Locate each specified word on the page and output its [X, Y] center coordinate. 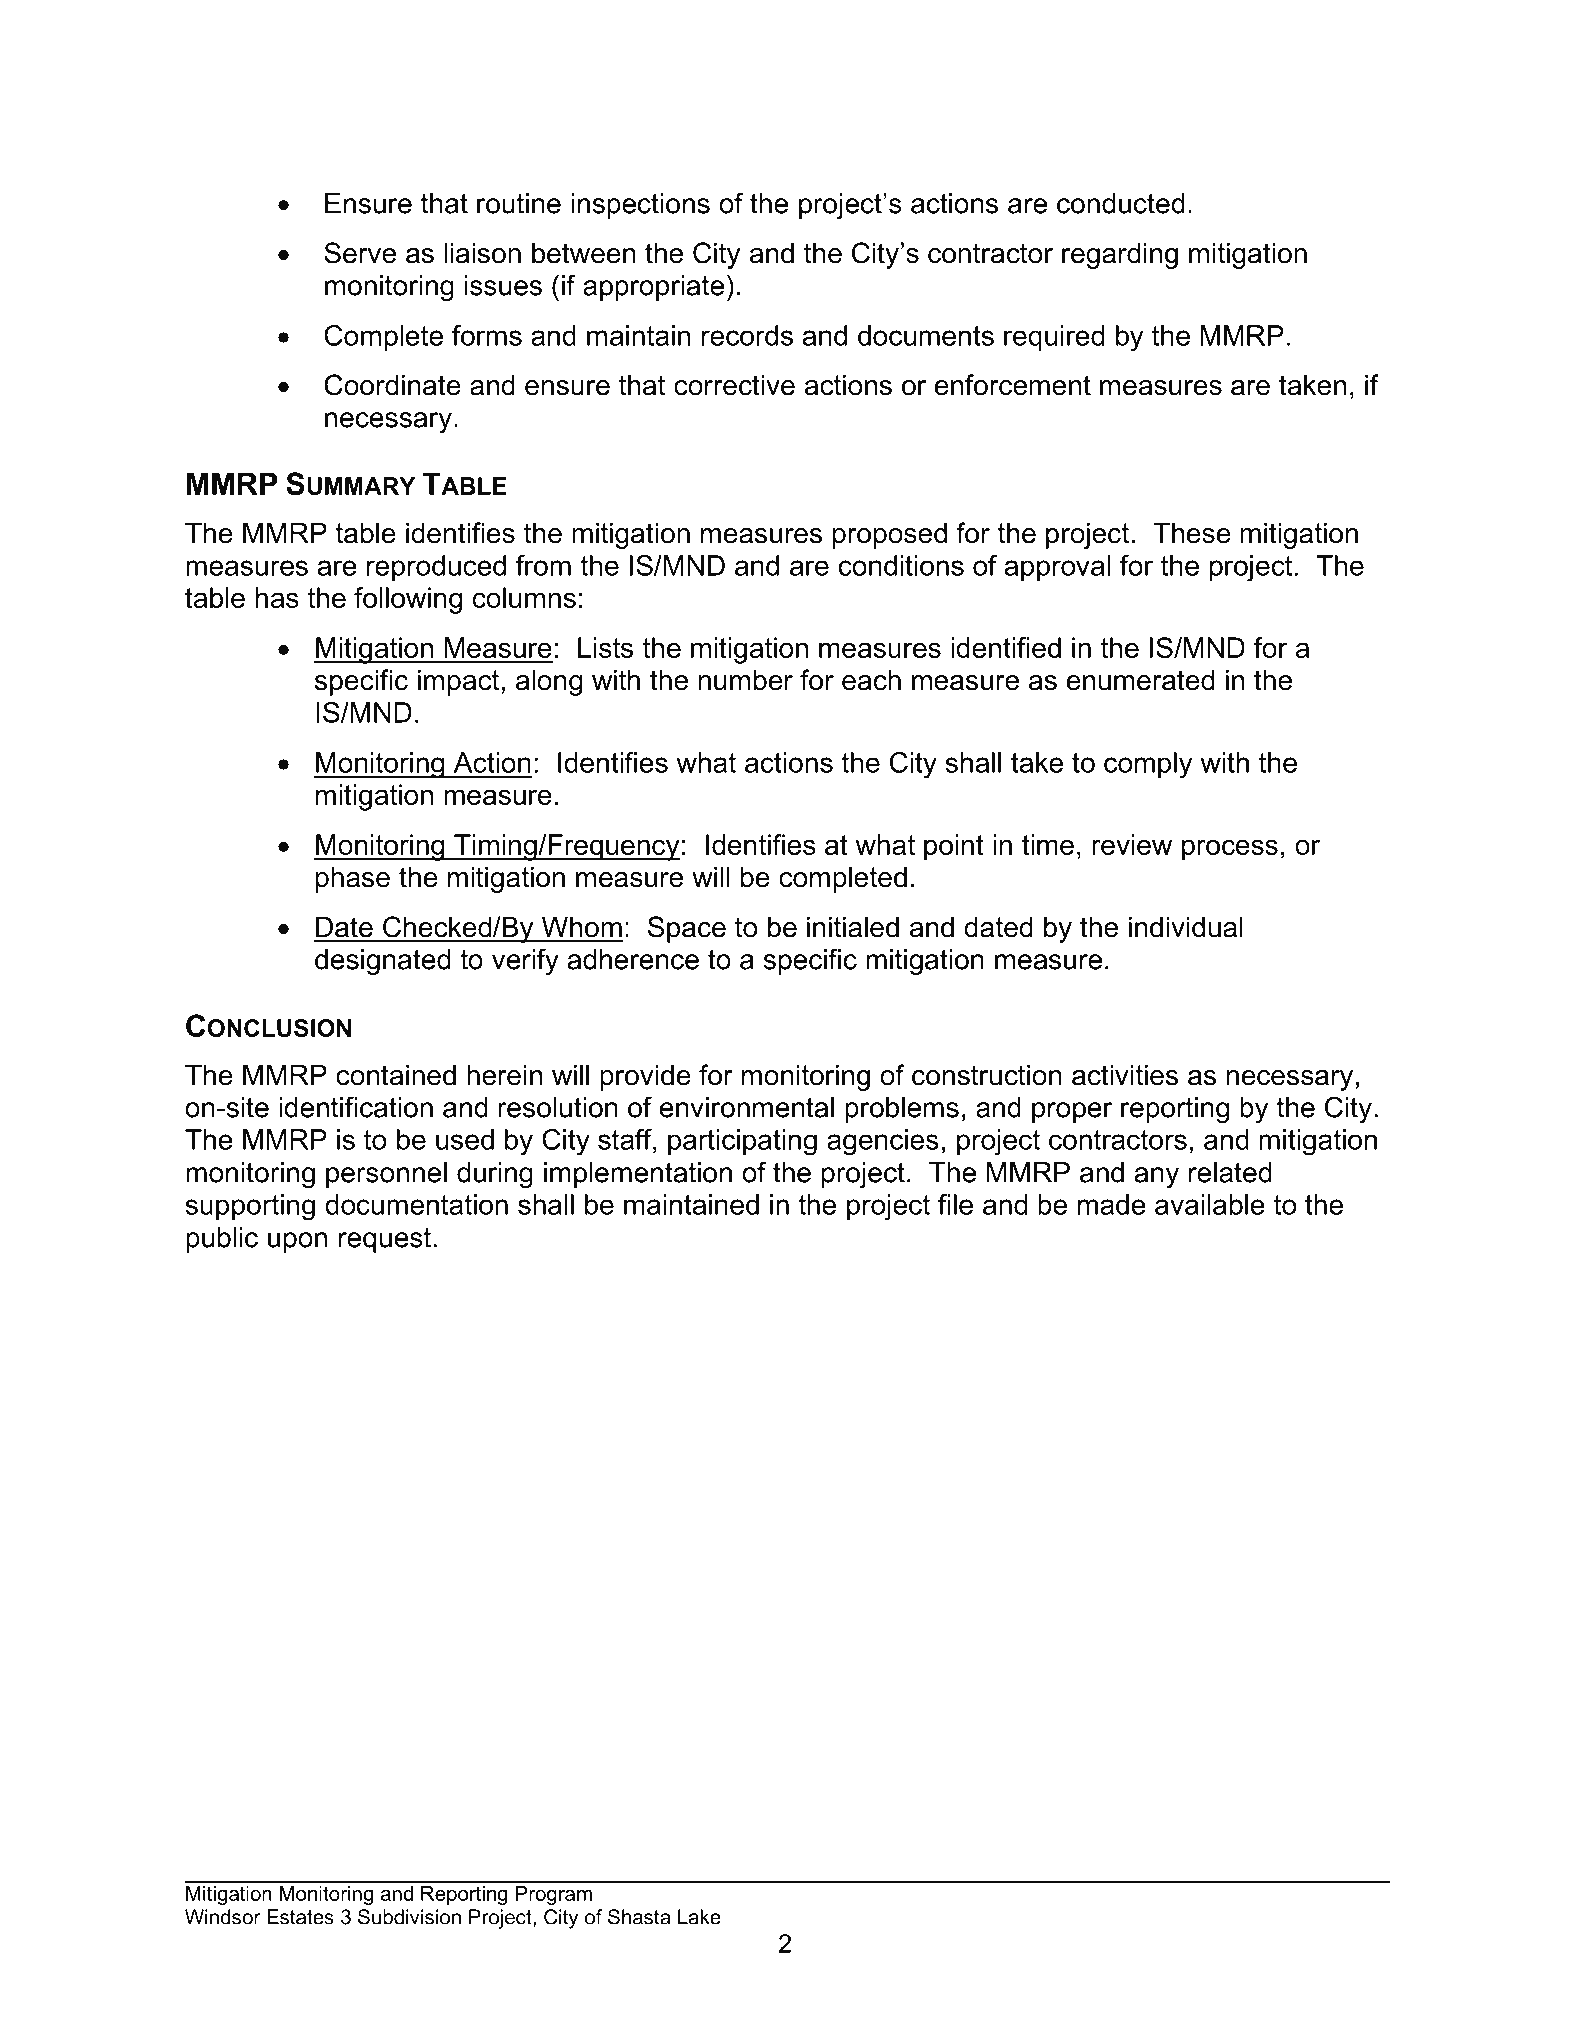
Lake [699, 1917]
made [1112, 1204]
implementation [638, 1175]
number [746, 680]
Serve [360, 253]
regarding [1120, 255]
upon [297, 1242]
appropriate [653, 288]
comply [1148, 765]
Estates [300, 1917]
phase [353, 879]
